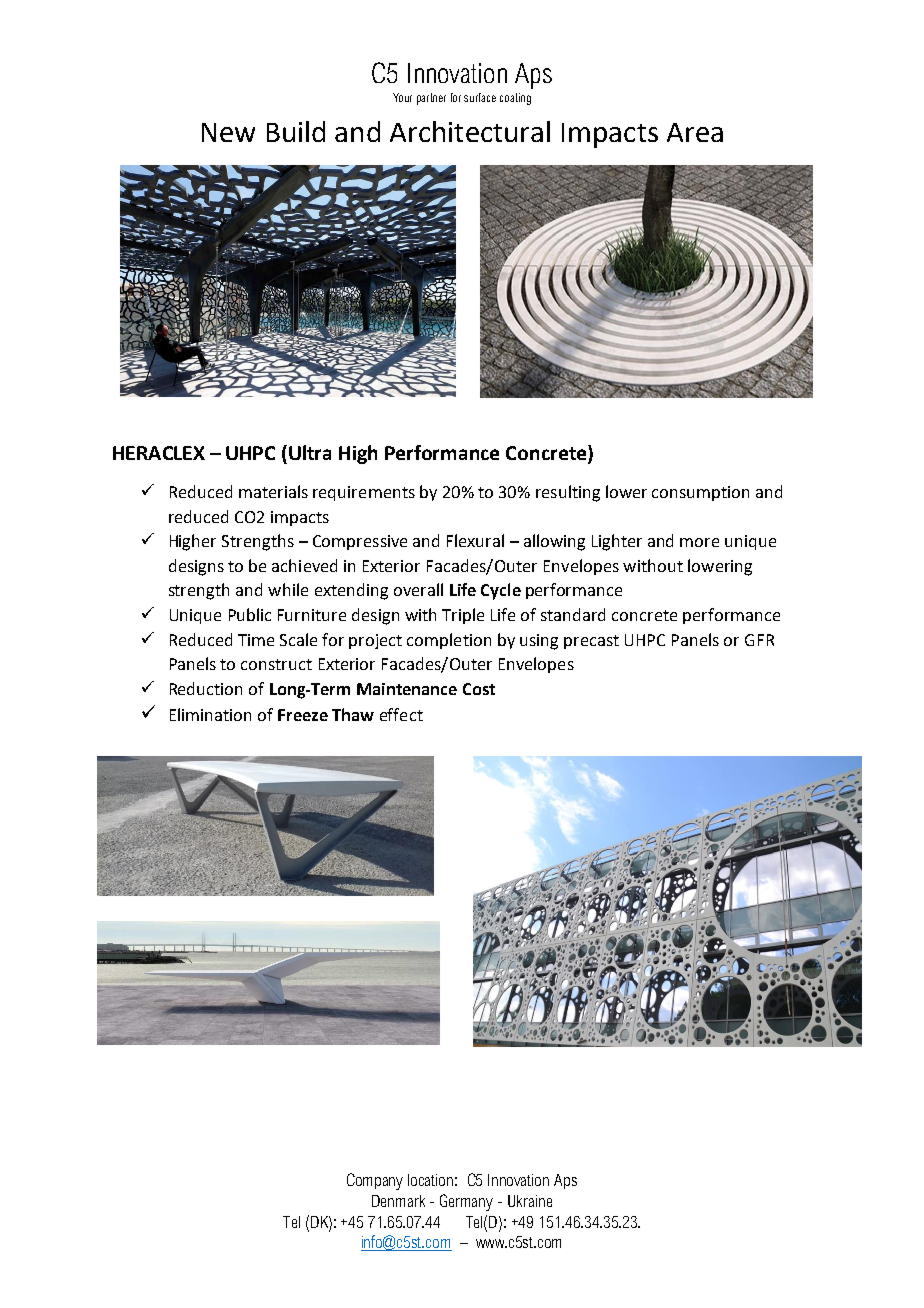  Describe the element at coordinates (276, 664) in the page. I see `construct` at that location.
